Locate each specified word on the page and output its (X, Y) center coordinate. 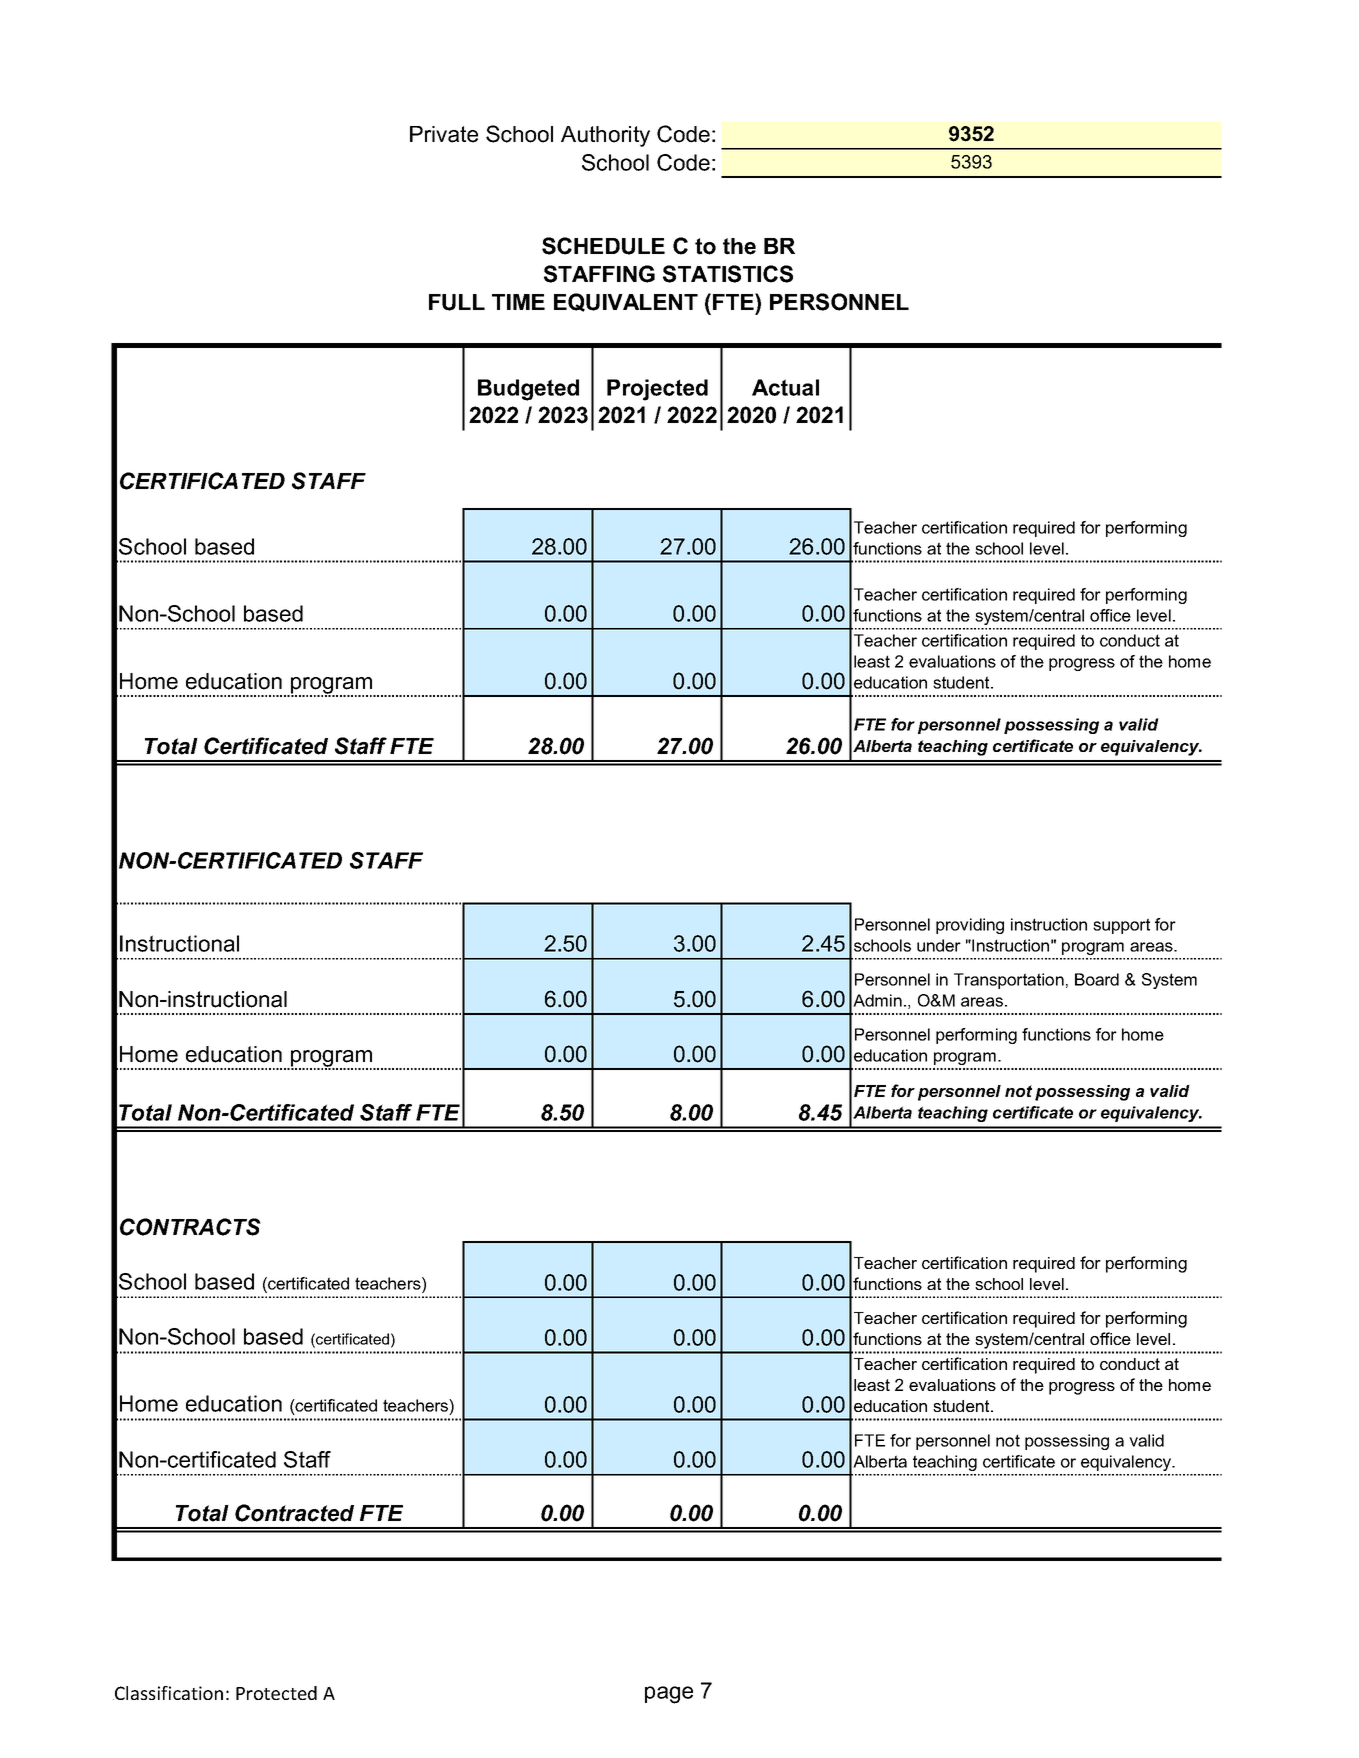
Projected (657, 390)
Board (1097, 979)
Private (444, 134)
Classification (168, 1693)
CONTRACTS (190, 1227)
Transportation (1009, 981)
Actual (785, 387)
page (669, 1695)
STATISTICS (728, 274)
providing (970, 926)
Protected (276, 1693)
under (939, 945)
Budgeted (528, 390)
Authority (605, 136)
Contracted (294, 1513)
